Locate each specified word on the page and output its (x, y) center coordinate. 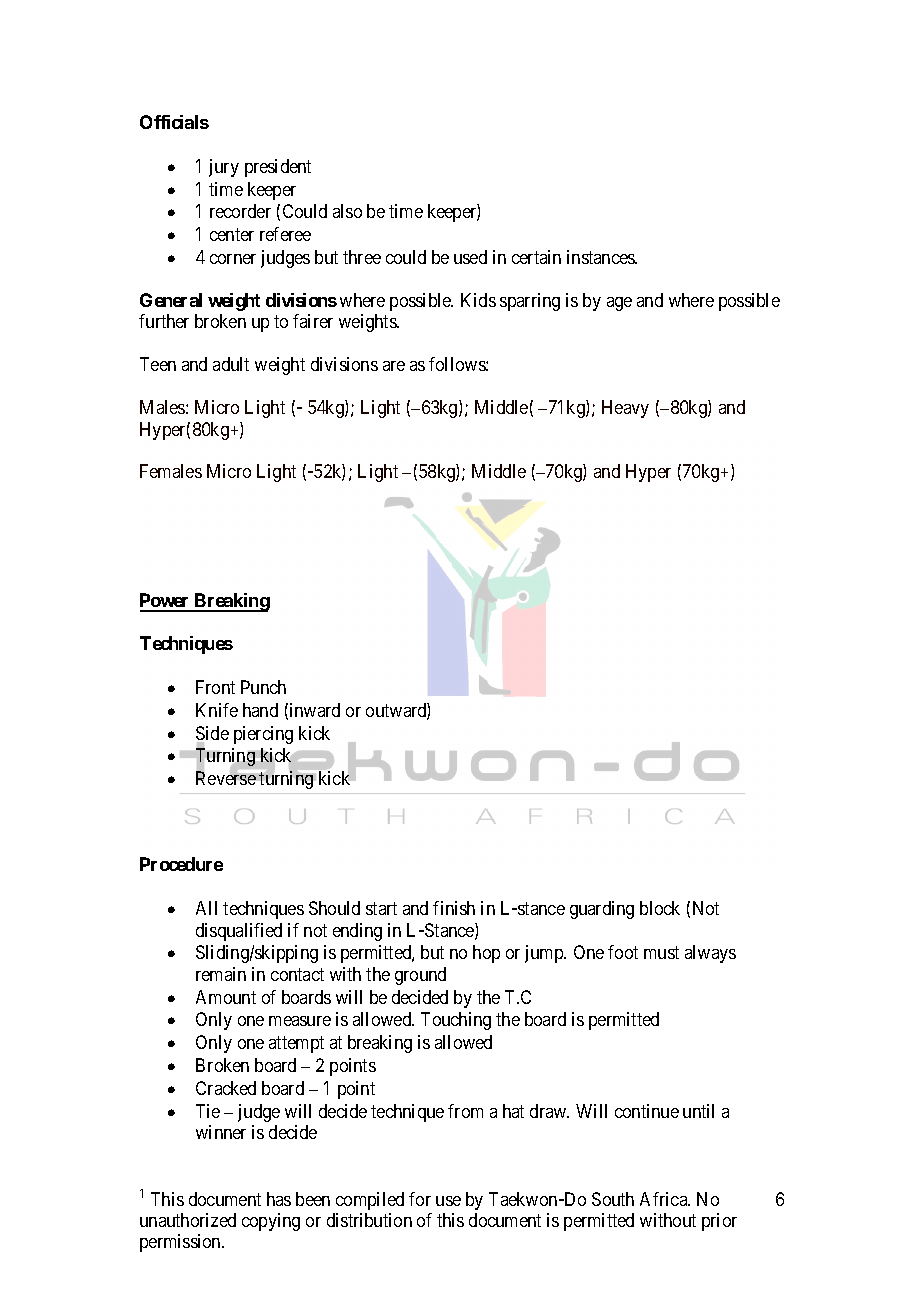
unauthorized (188, 1220)
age (619, 304)
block (660, 908)
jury (224, 168)
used (470, 257)
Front (215, 687)
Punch (263, 687)
